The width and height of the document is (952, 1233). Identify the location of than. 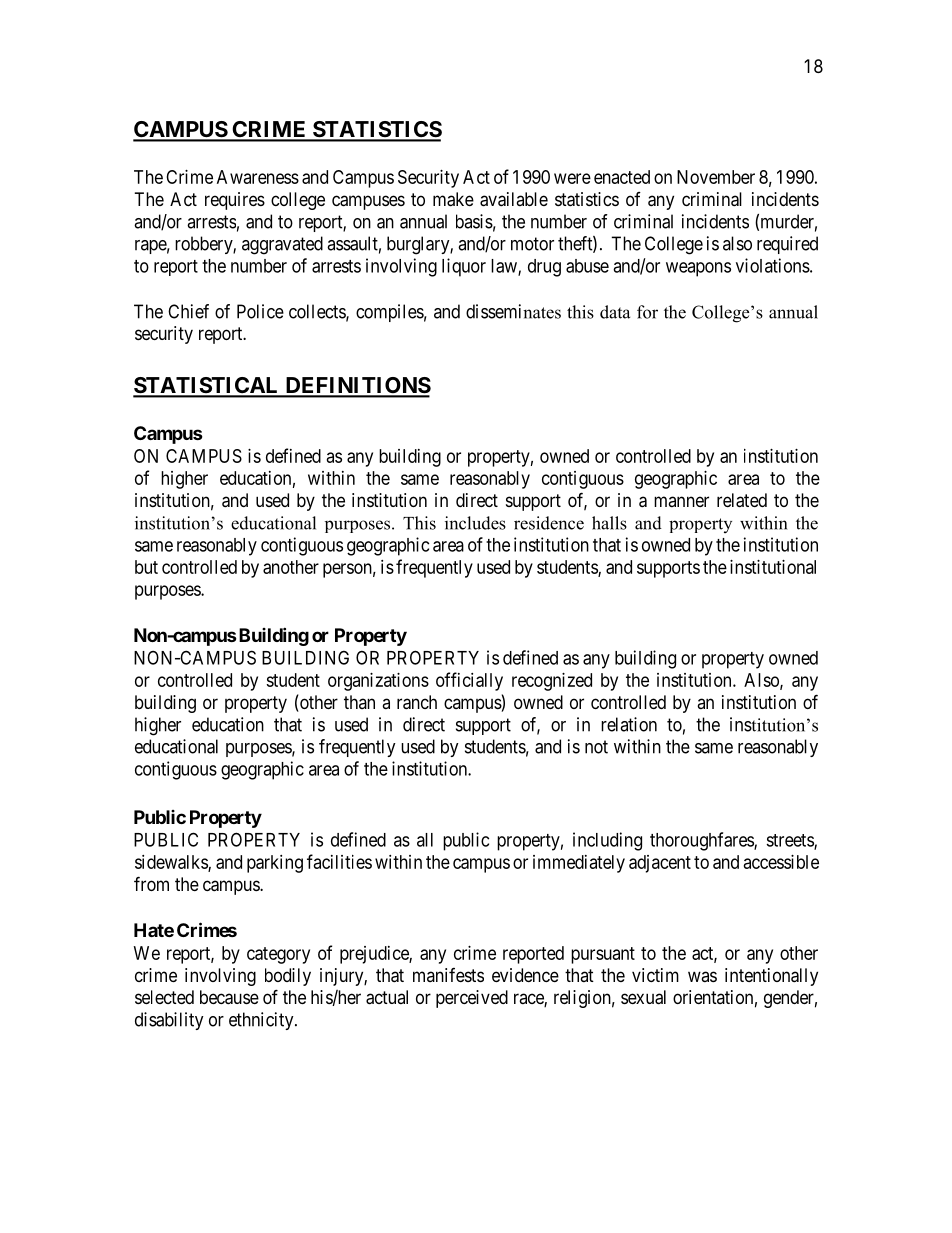
(359, 702).
